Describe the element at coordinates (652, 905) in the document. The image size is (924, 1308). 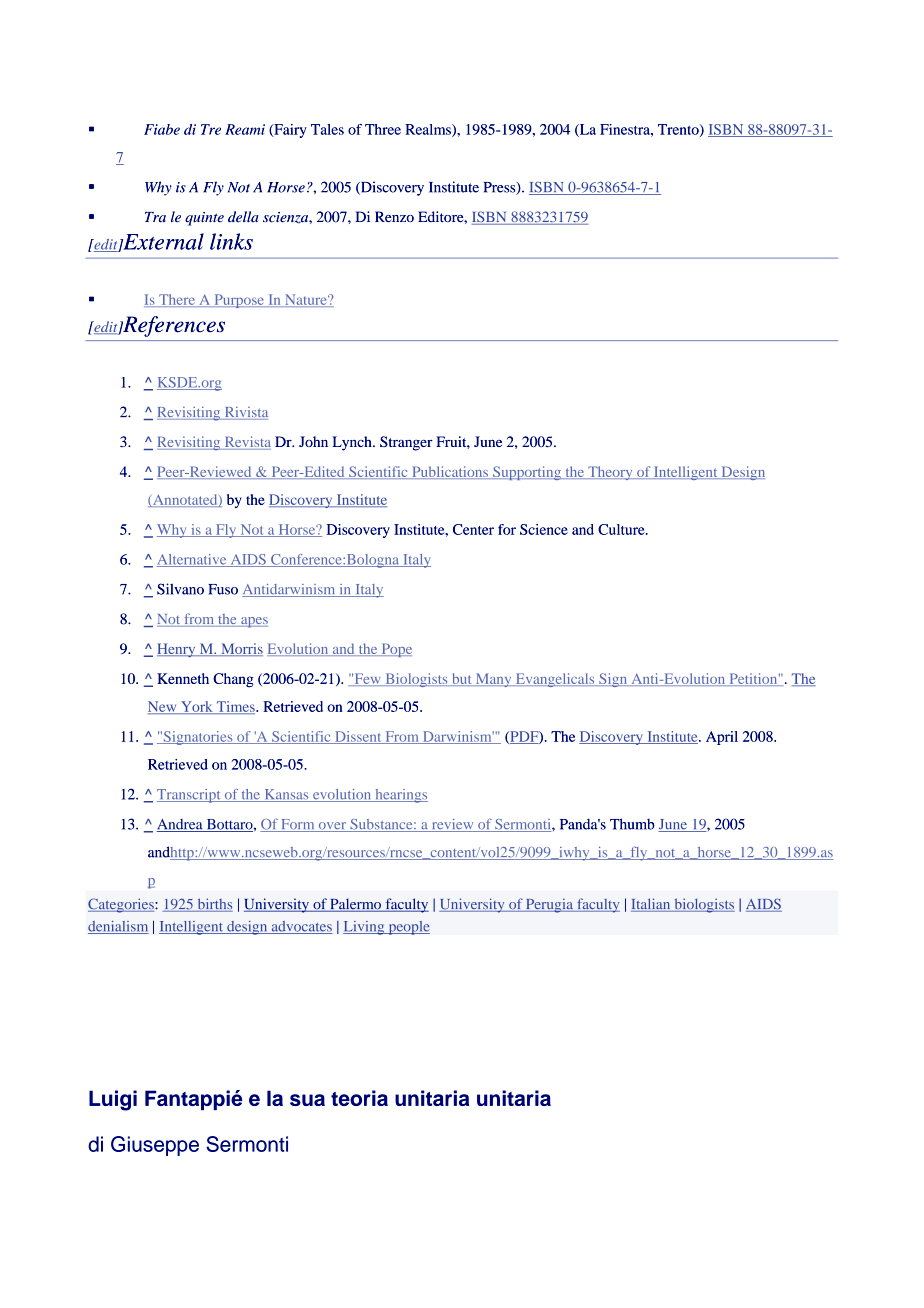
I see `Italian` at that location.
